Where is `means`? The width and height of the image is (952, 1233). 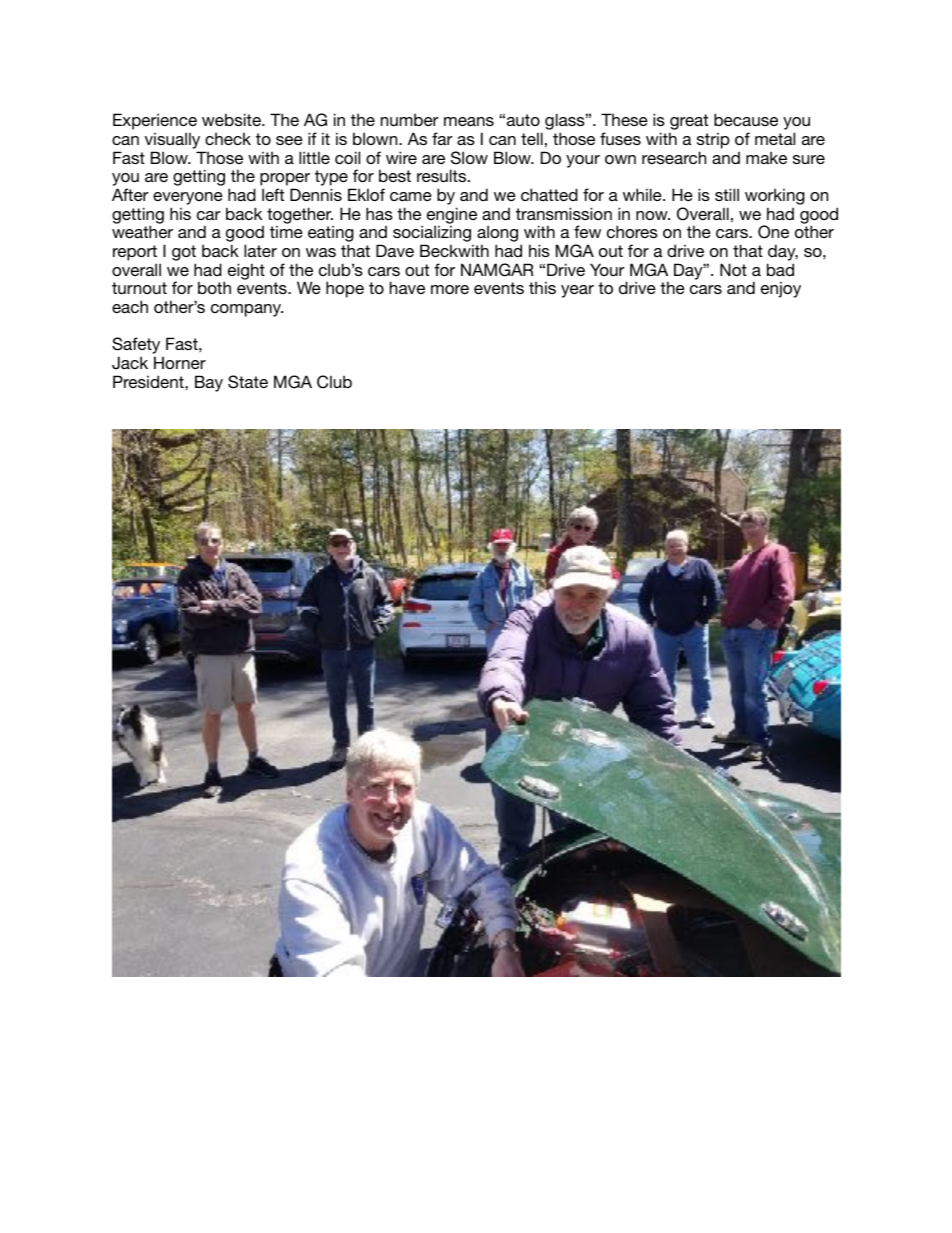 means is located at coordinates (469, 121).
